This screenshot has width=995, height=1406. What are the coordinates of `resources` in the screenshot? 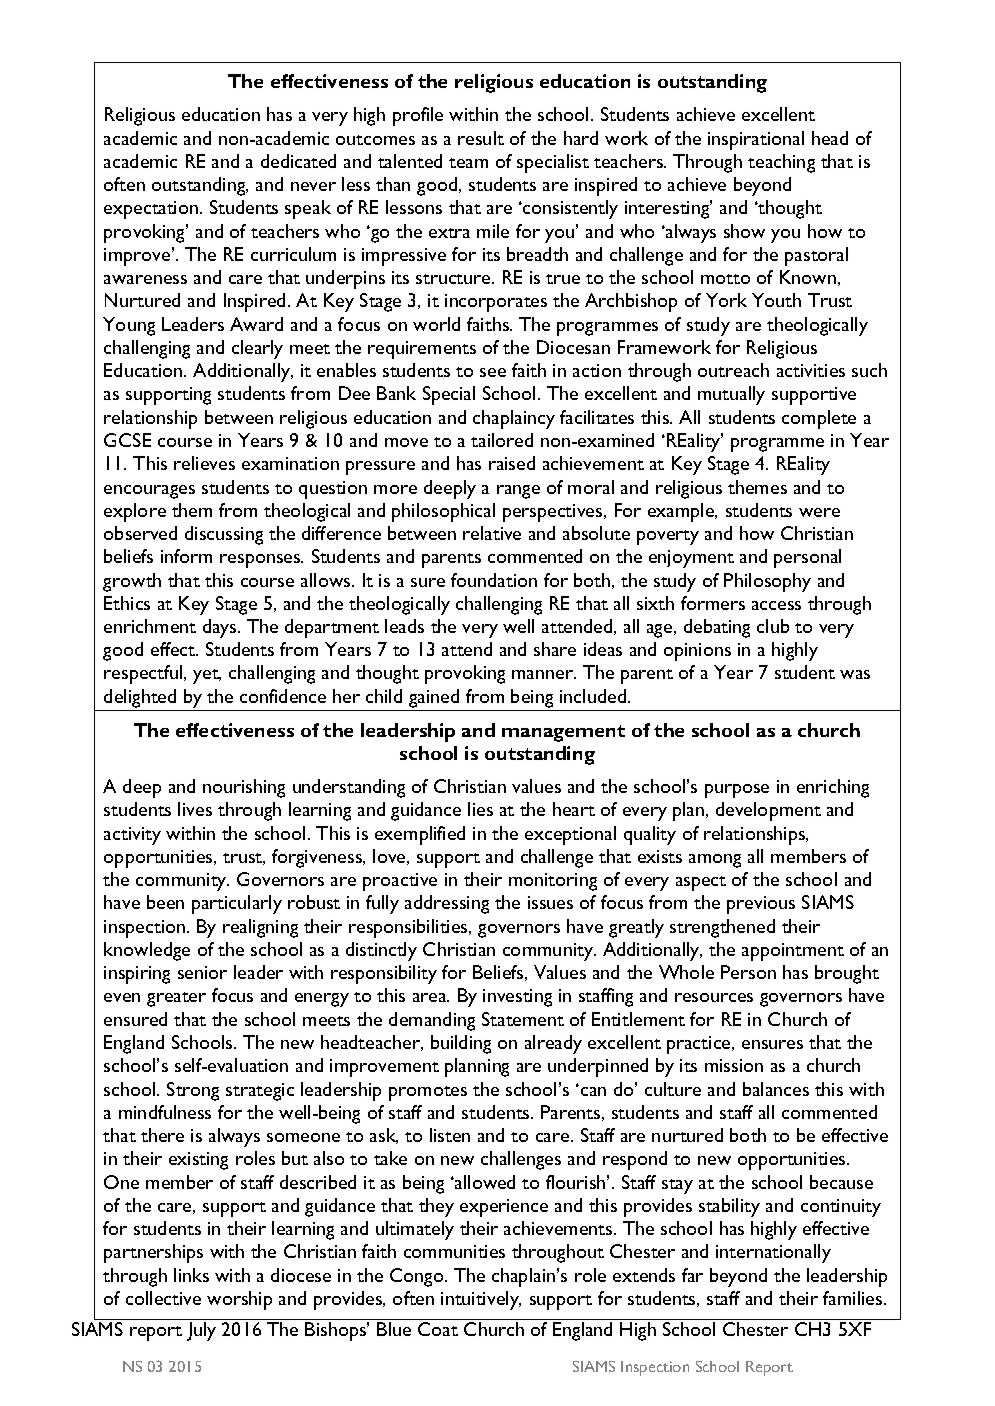 It's located at (714, 997).
